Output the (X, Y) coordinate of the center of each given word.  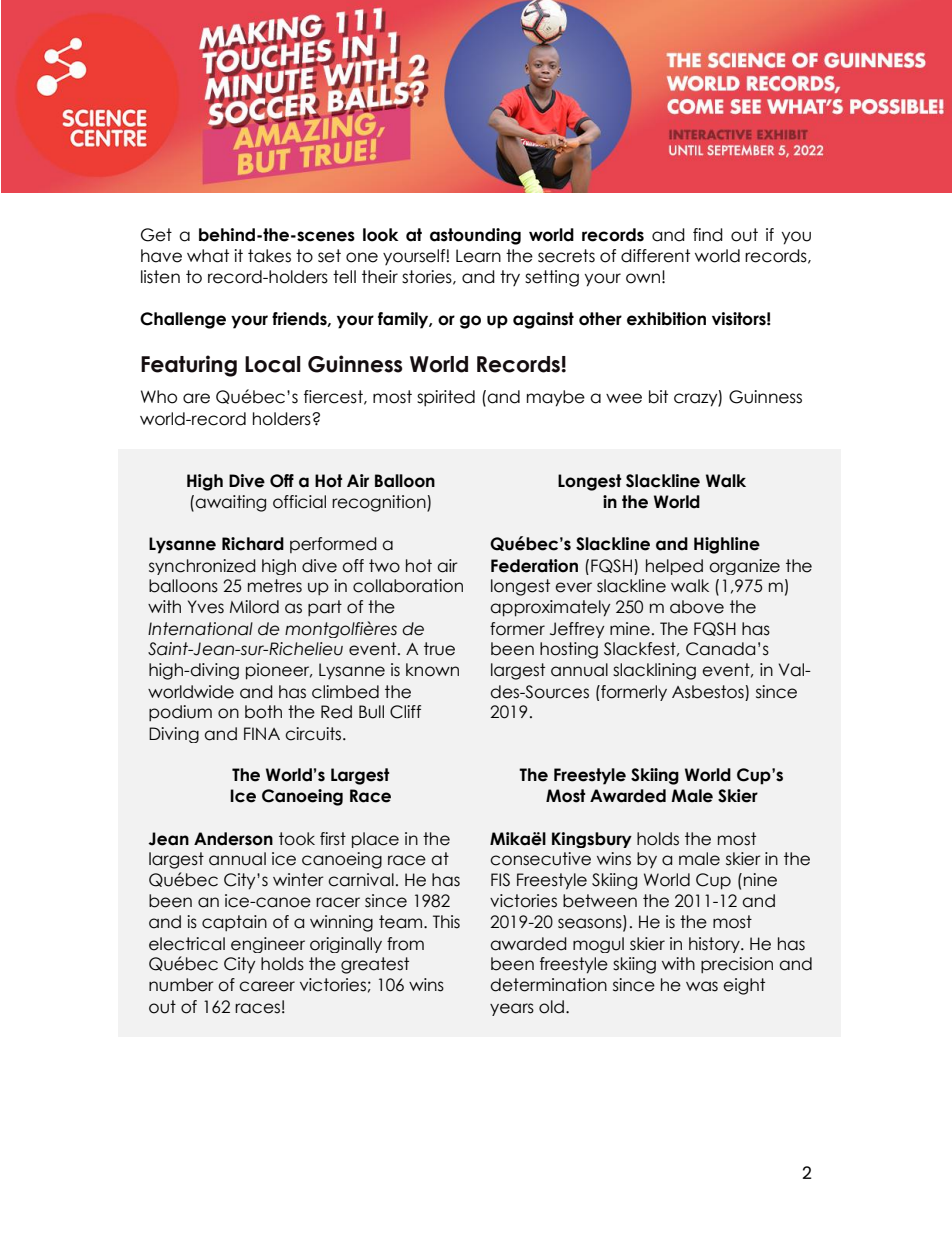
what (208, 256)
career (267, 986)
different (655, 256)
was (702, 986)
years (512, 1009)
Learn (478, 256)
